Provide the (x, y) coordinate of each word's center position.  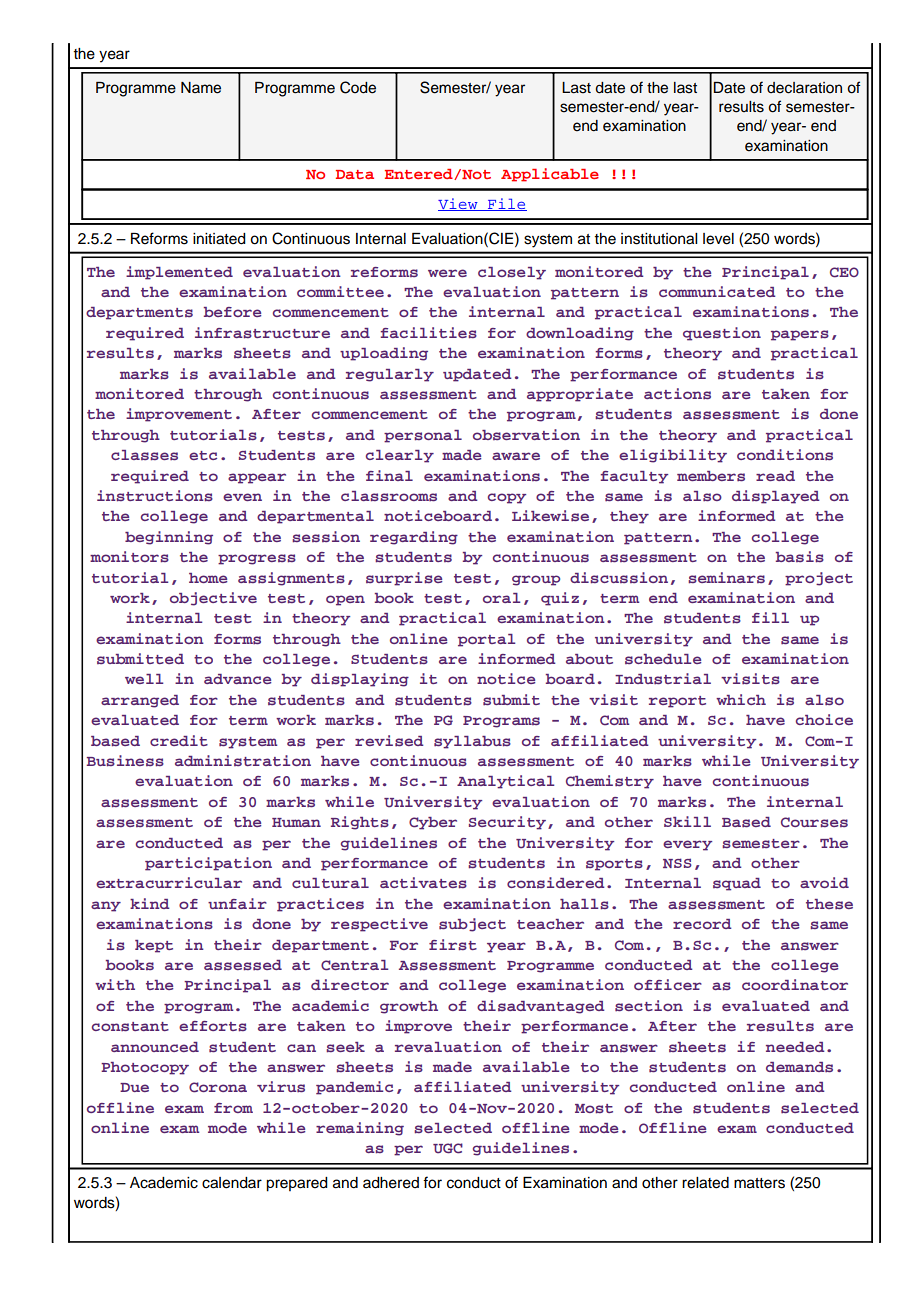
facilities (428, 333)
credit (179, 740)
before (232, 312)
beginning (169, 538)
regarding (414, 538)
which (741, 699)
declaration (804, 88)
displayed (776, 497)
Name (201, 88)
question (722, 334)
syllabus (472, 742)
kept (154, 946)
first (453, 945)
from (233, 1108)
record (702, 924)
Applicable (550, 175)
